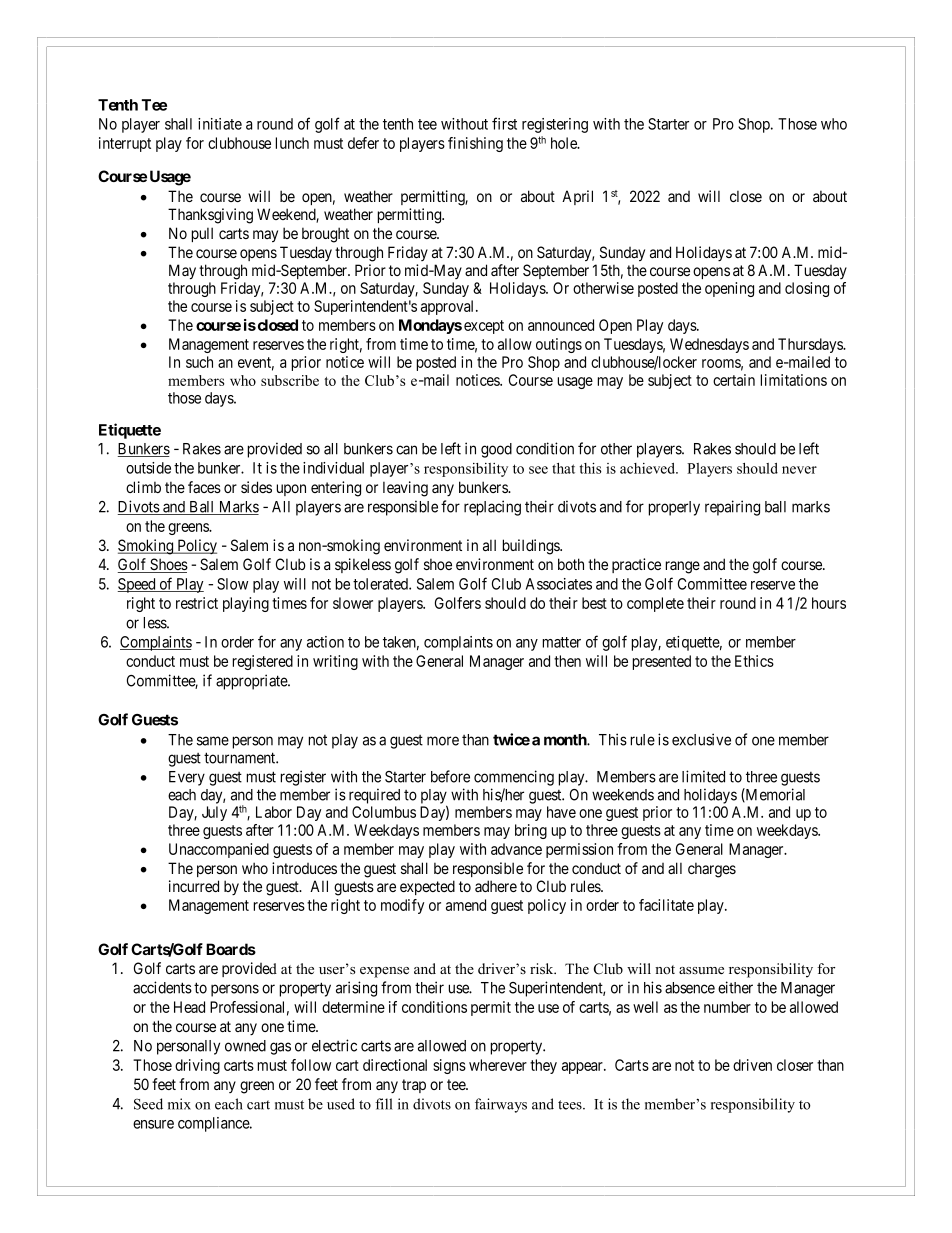  Describe the element at coordinates (562, 642) in the document. I see `matter` at that location.
